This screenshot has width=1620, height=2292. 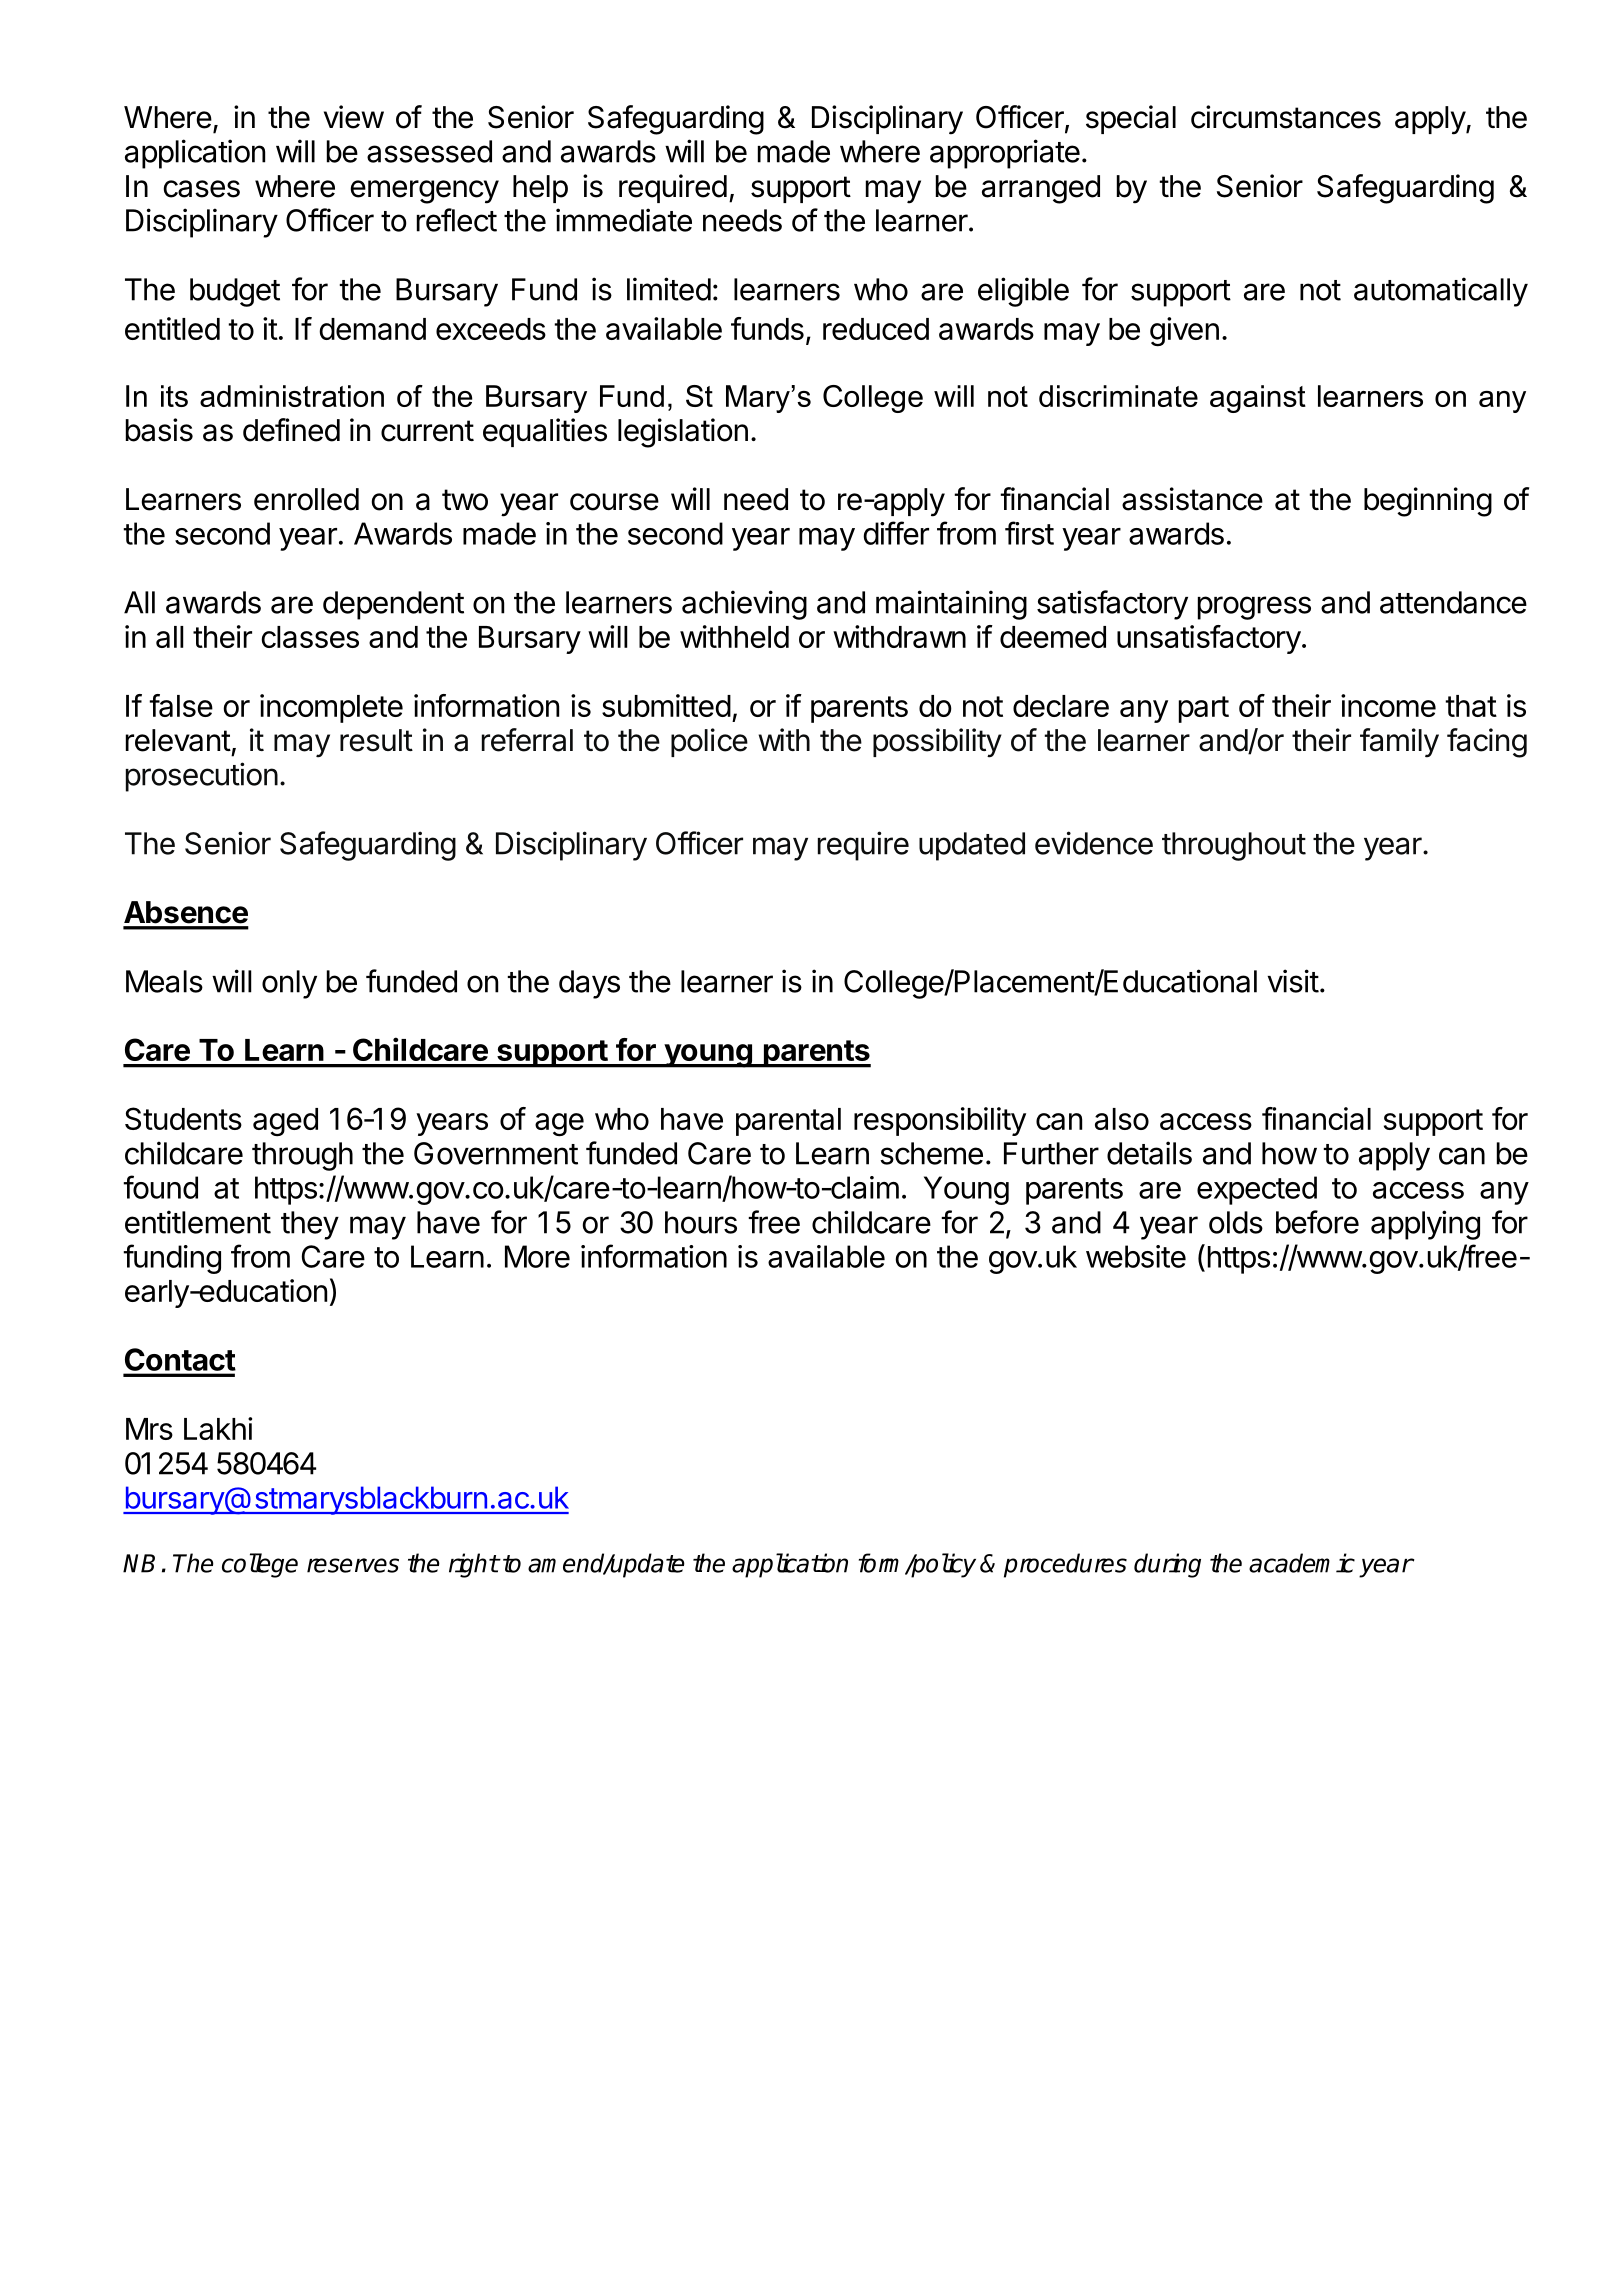 I want to click on view, so click(x=354, y=117).
